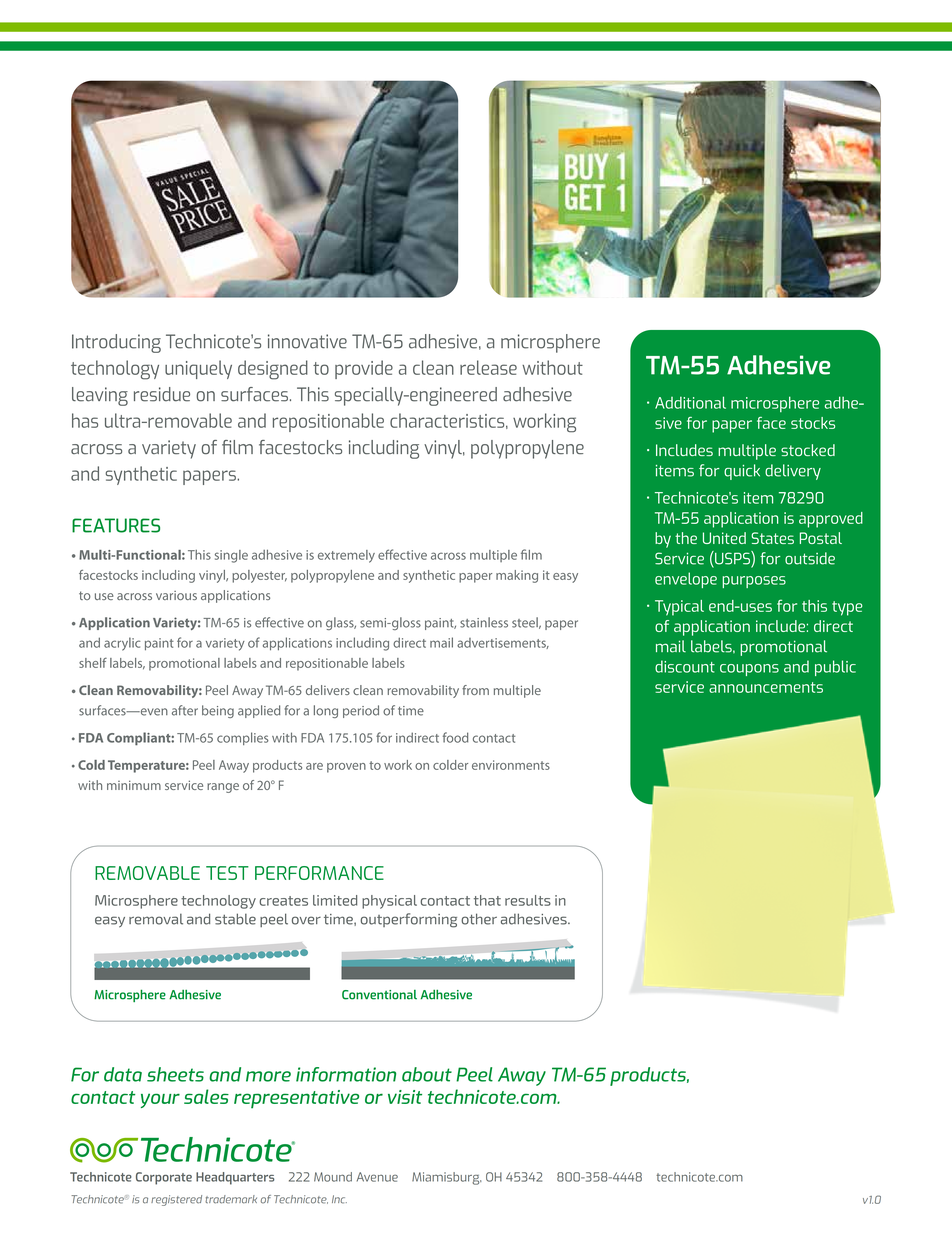  What do you see at coordinates (164, 1178) in the screenshot?
I see `Corporate` at bounding box center [164, 1178].
